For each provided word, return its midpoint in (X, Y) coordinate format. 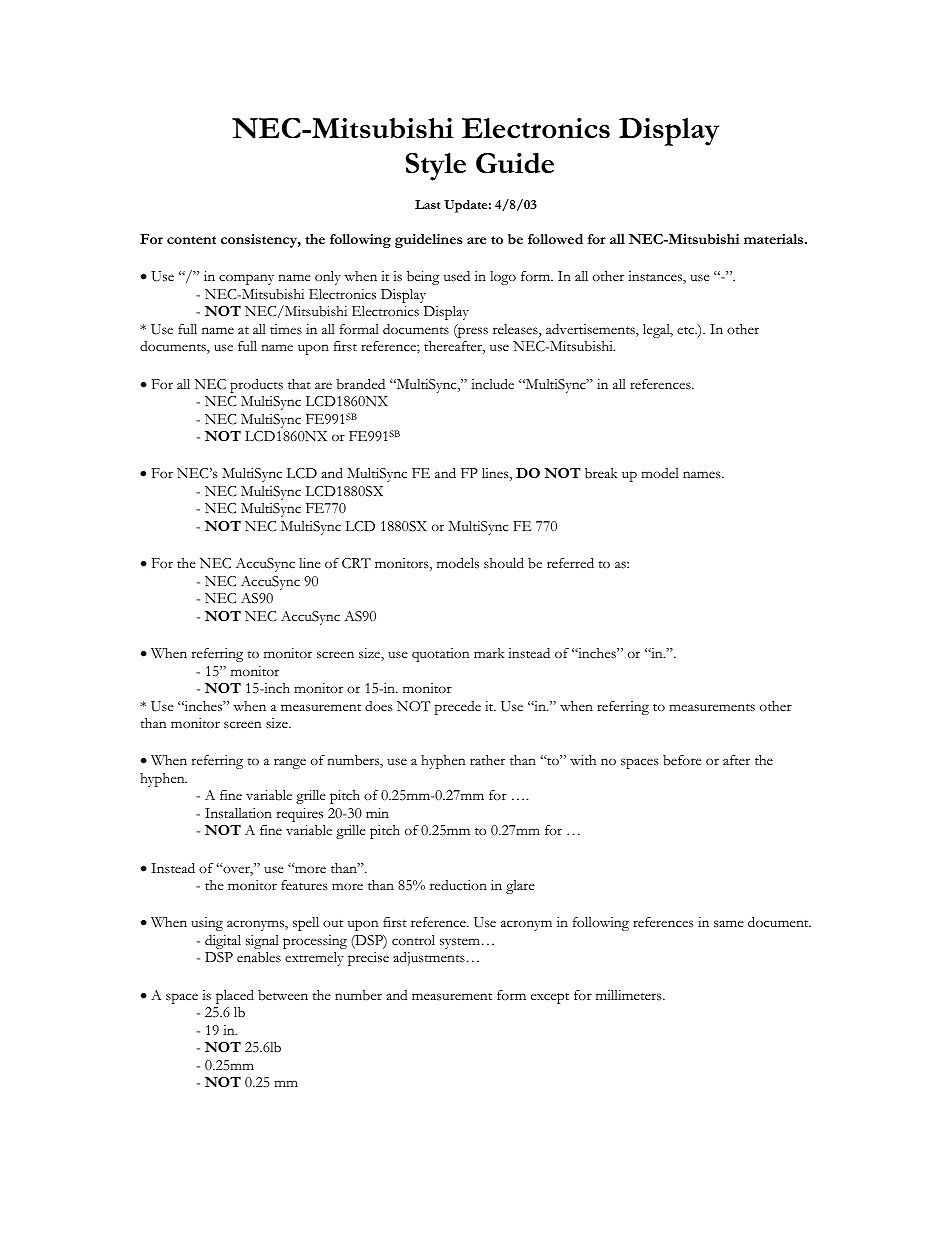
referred (570, 563)
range (290, 763)
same (729, 923)
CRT (356, 563)
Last (427, 204)
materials (775, 239)
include (492, 384)
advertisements (591, 330)
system (460, 943)
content (191, 240)
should (504, 563)
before (682, 760)
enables (259, 957)
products (256, 386)
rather (487, 760)
